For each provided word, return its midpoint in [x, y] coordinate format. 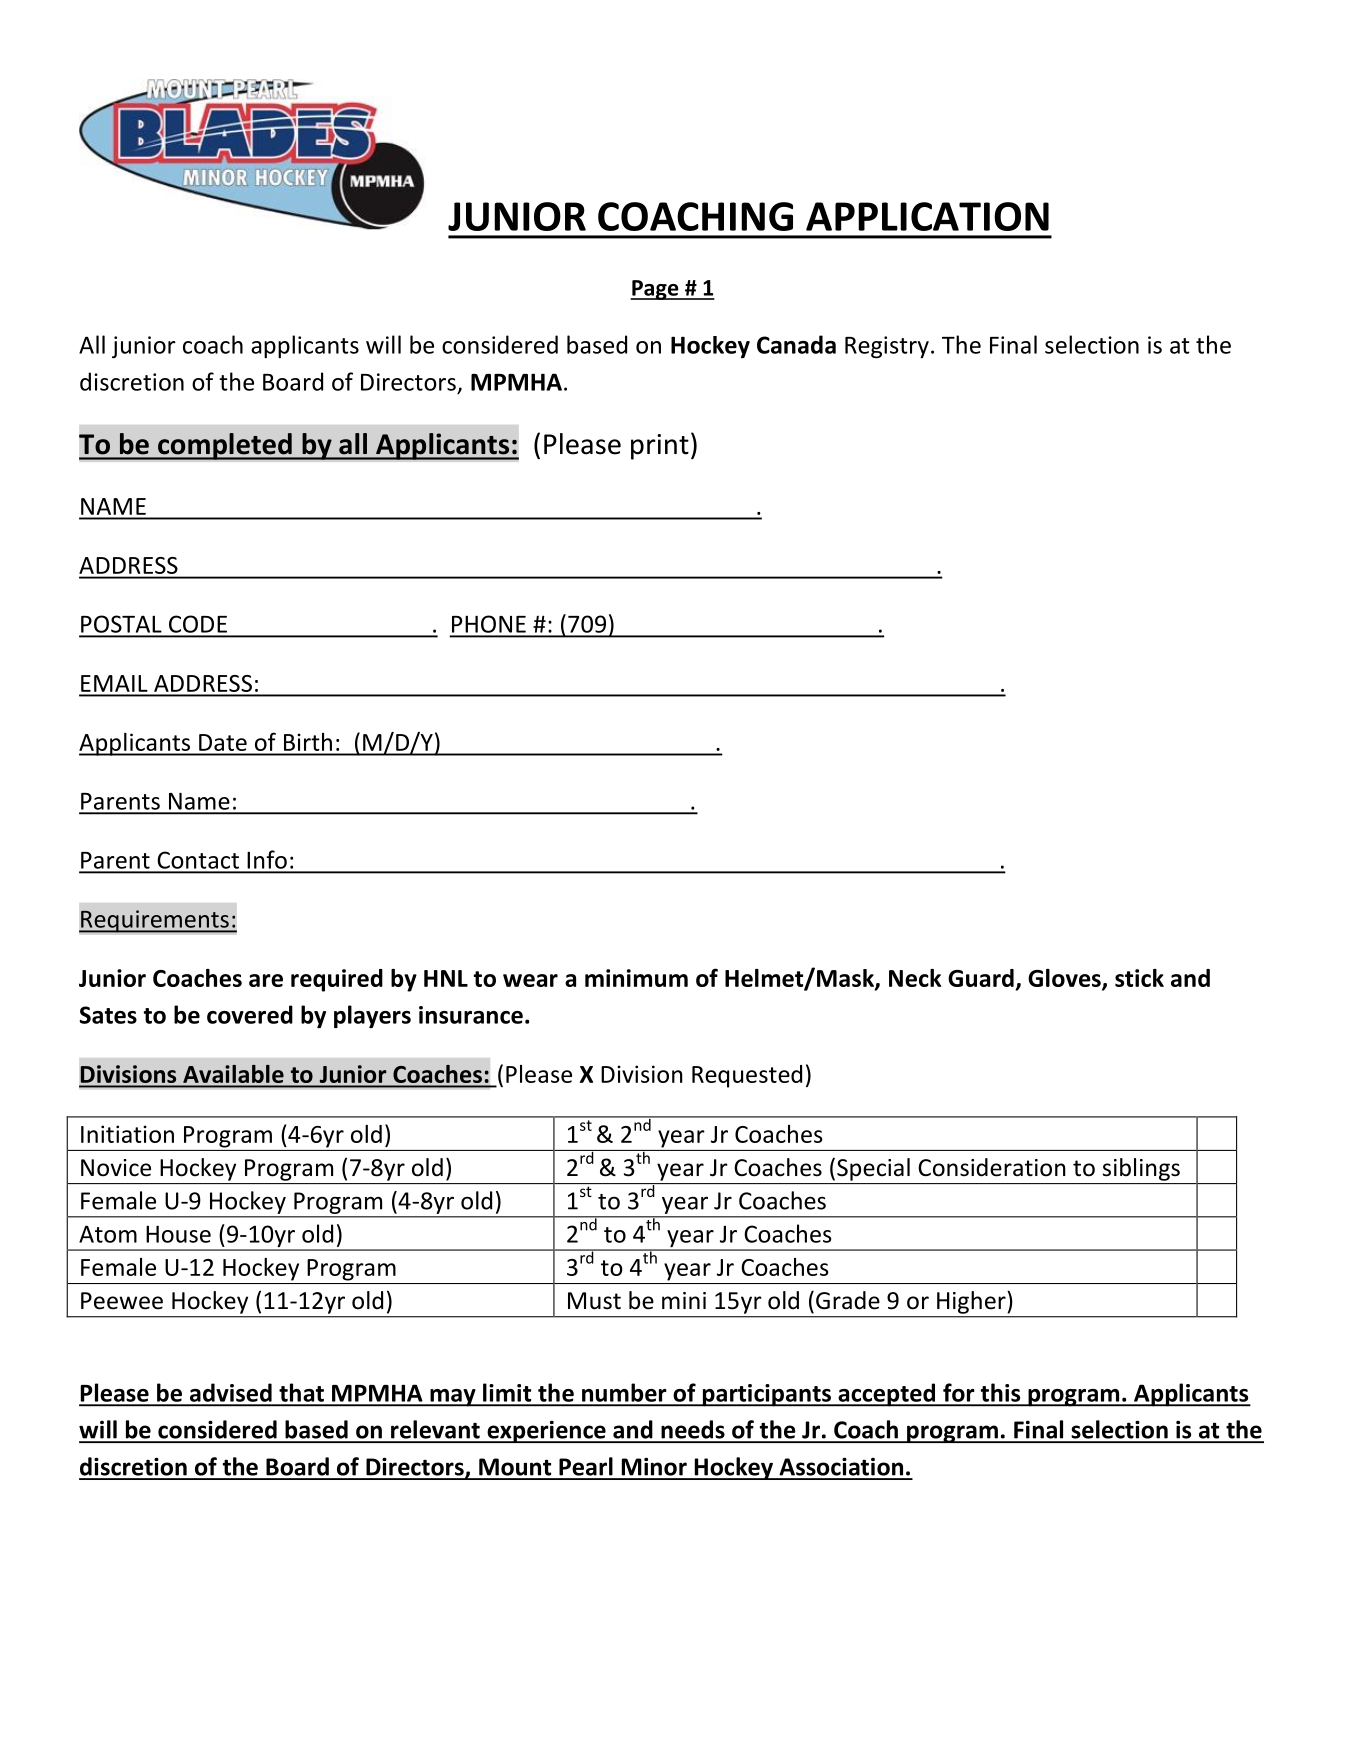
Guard [981, 978]
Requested [747, 1076]
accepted [887, 1395]
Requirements [155, 921]
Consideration [992, 1167]
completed [225, 446]
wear [530, 980]
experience [546, 1431]
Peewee [122, 1301]
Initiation [127, 1134]
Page [655, 290]
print [660, 447]
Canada [796, 344]
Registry [887, 347]
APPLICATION [927, 216]
